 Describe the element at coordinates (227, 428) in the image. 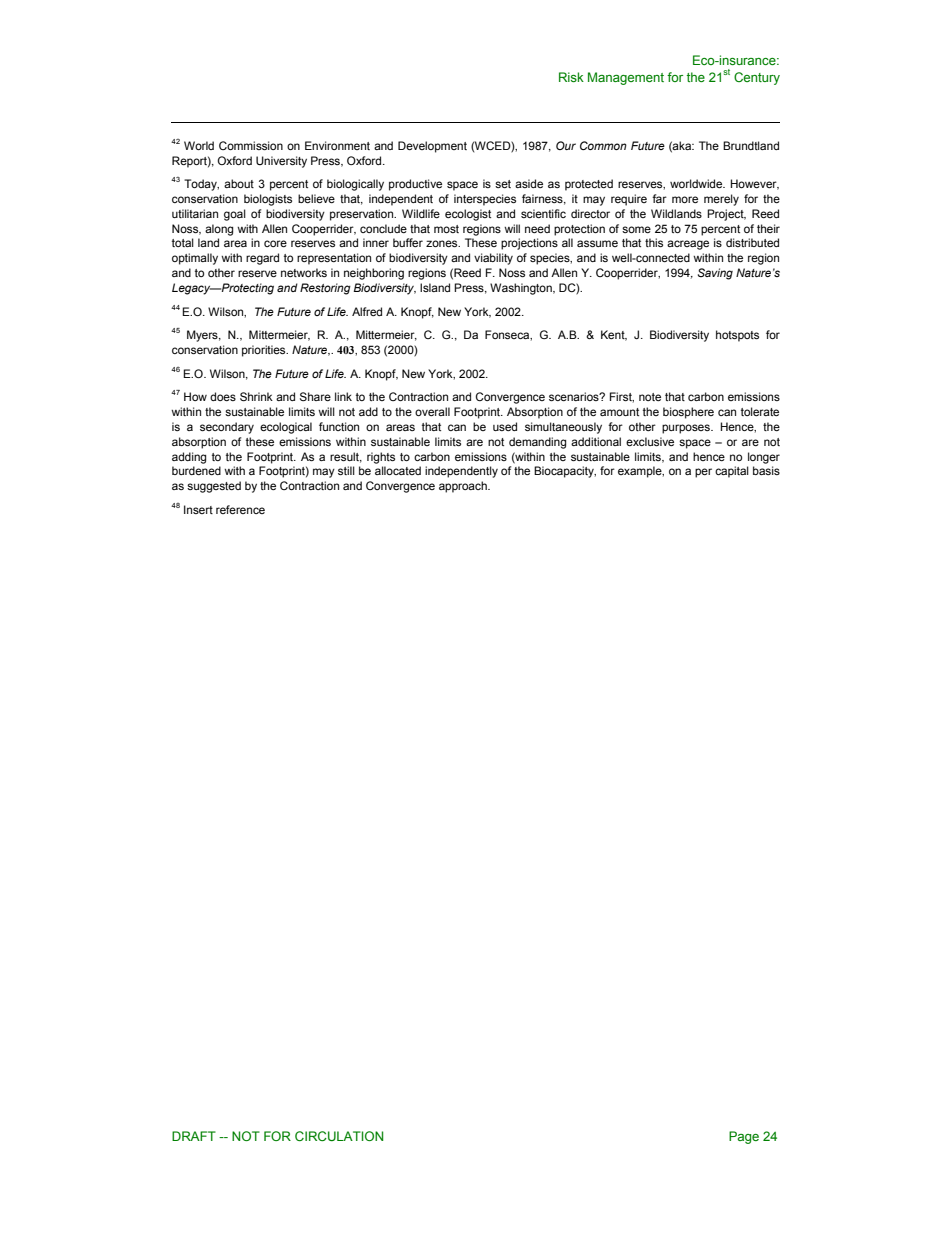

I see `secondary` at that location.
